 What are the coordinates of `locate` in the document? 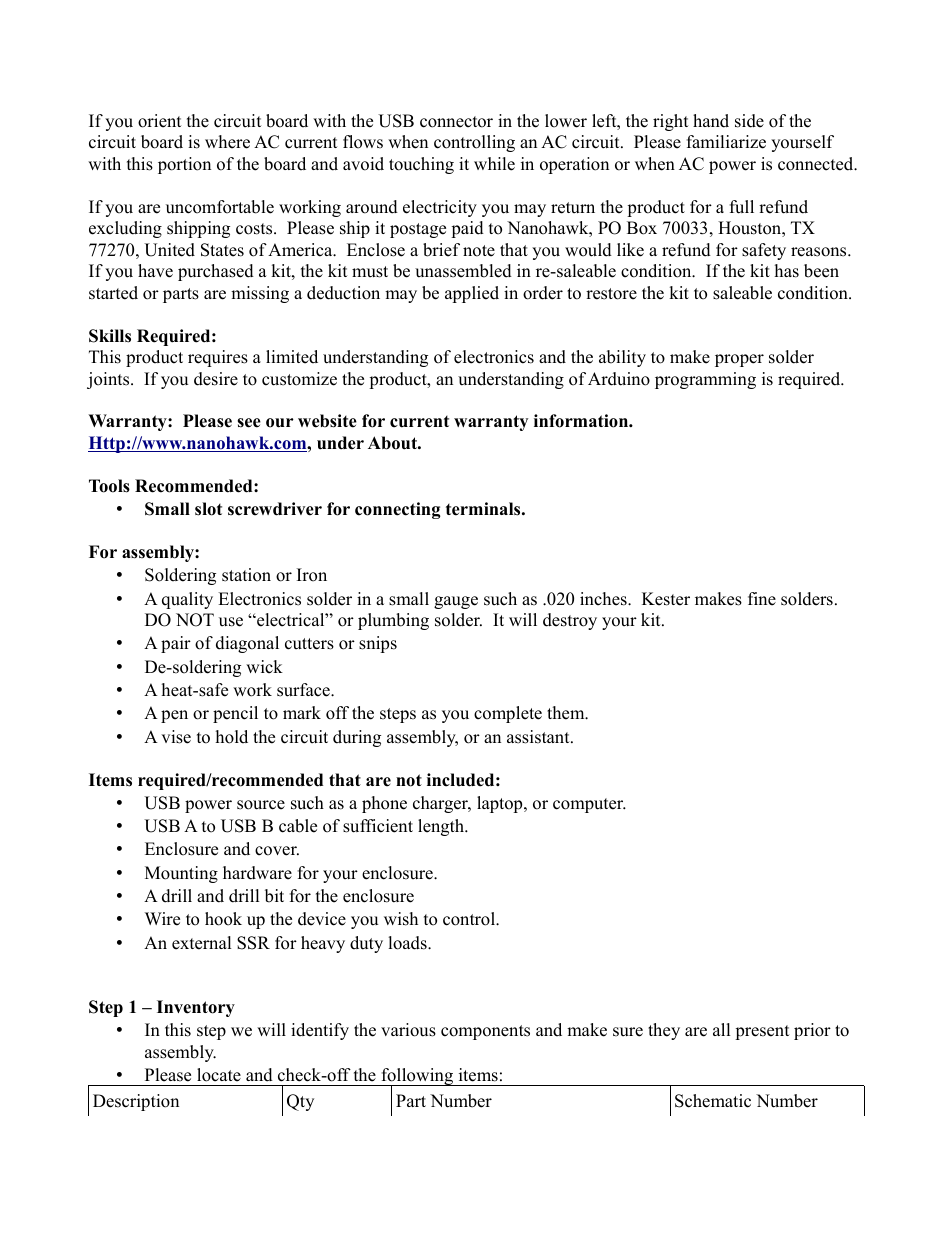 It's located at (219, 1075).
